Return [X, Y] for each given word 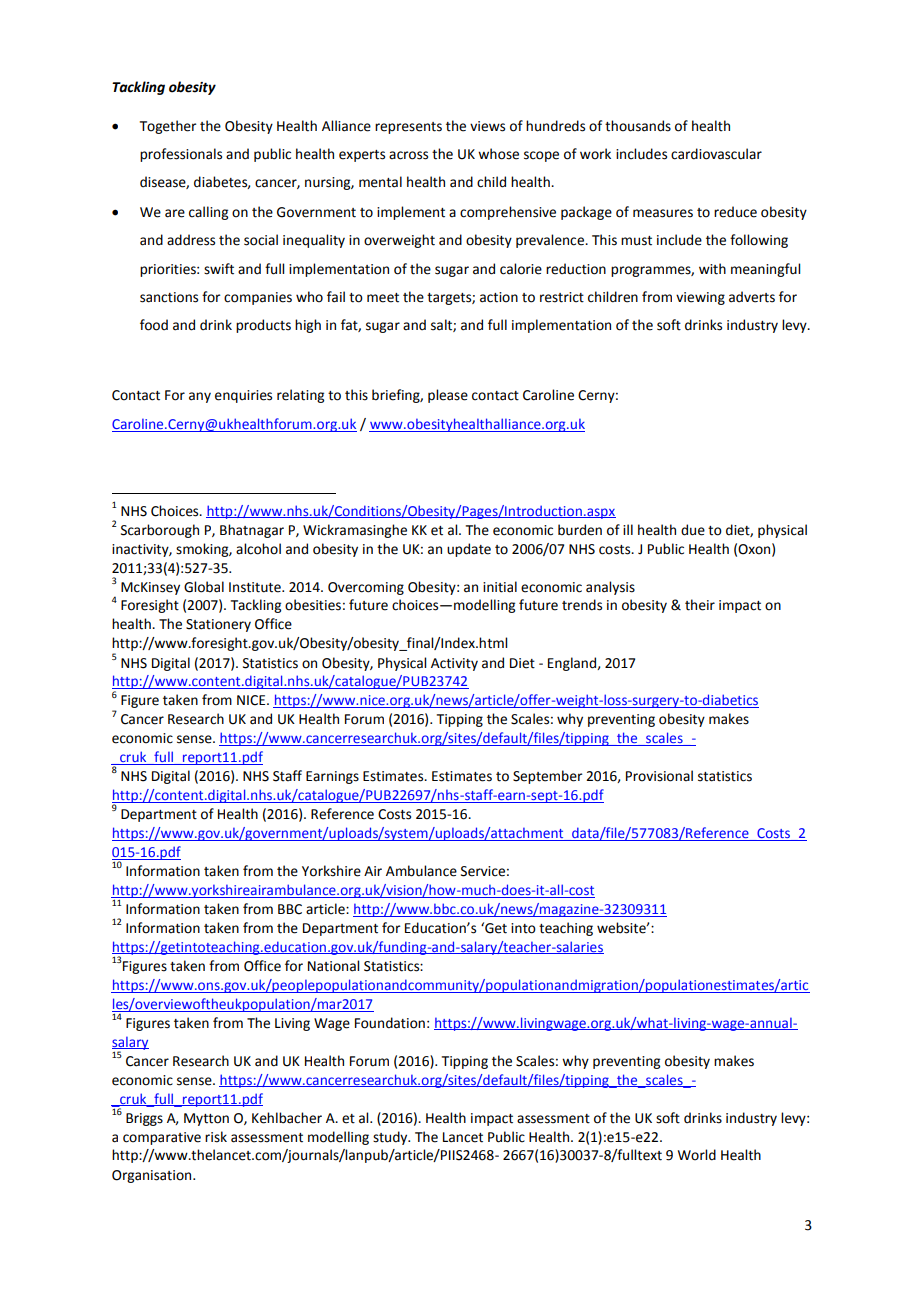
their [700, 605]
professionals [181, 155]
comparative [162, 1138]
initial [500, 587]
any [200, 397]
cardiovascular [716, 154]
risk [216, 1137]
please [448, 396]
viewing [700, 298]
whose [498, 154]
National [333, 966]
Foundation [390, 1023]
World [697, 1155]
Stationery [218, 625]
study [391, 1138]
